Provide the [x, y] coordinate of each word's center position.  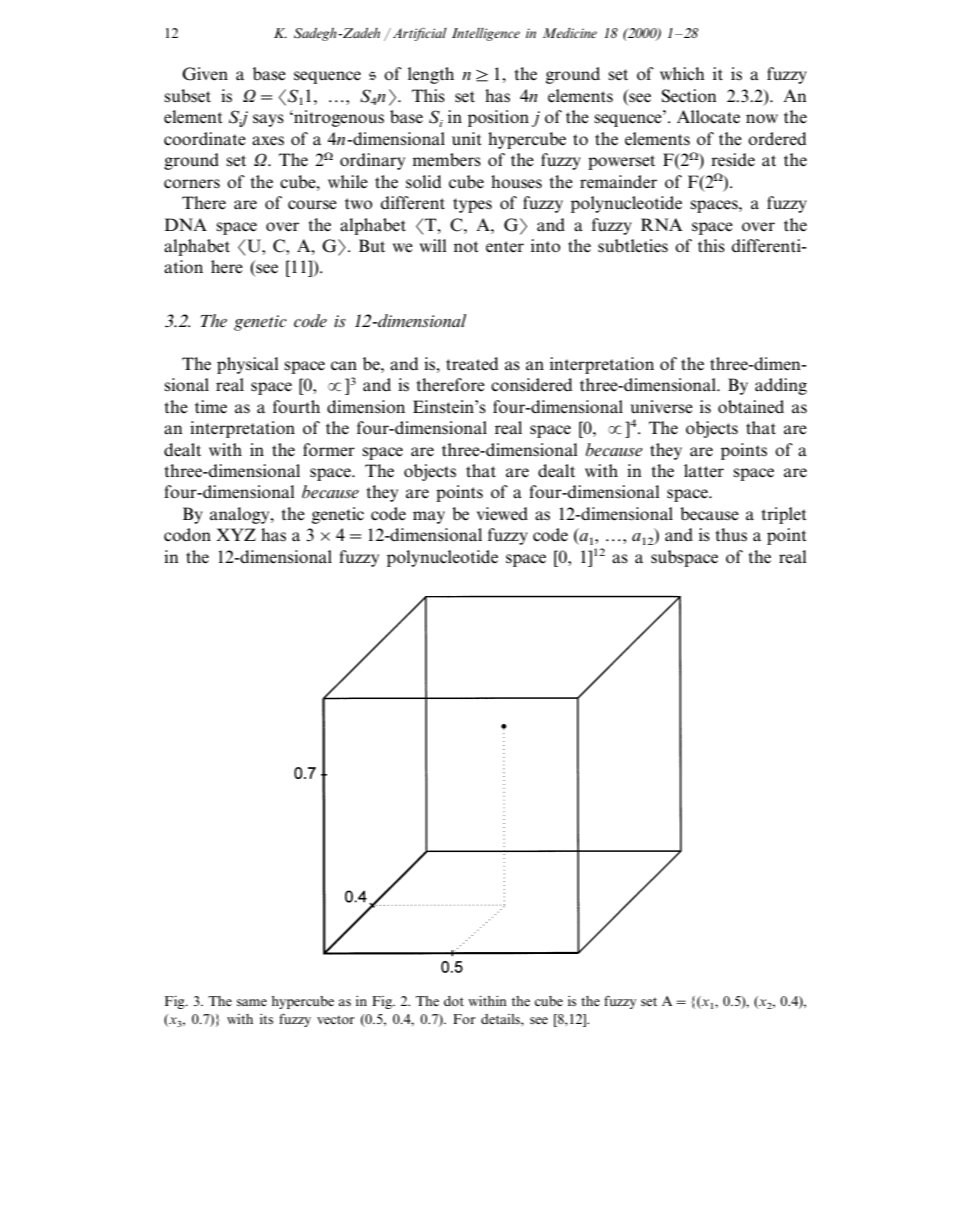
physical [247, 365]
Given [205, 74]
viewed [502, 514]
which [682, 73]
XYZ [236, 534]
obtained [751, 407]
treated [472, 364]
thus [731, 535]
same [252, 1002]
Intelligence [486, 34]
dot [454, 1001]
